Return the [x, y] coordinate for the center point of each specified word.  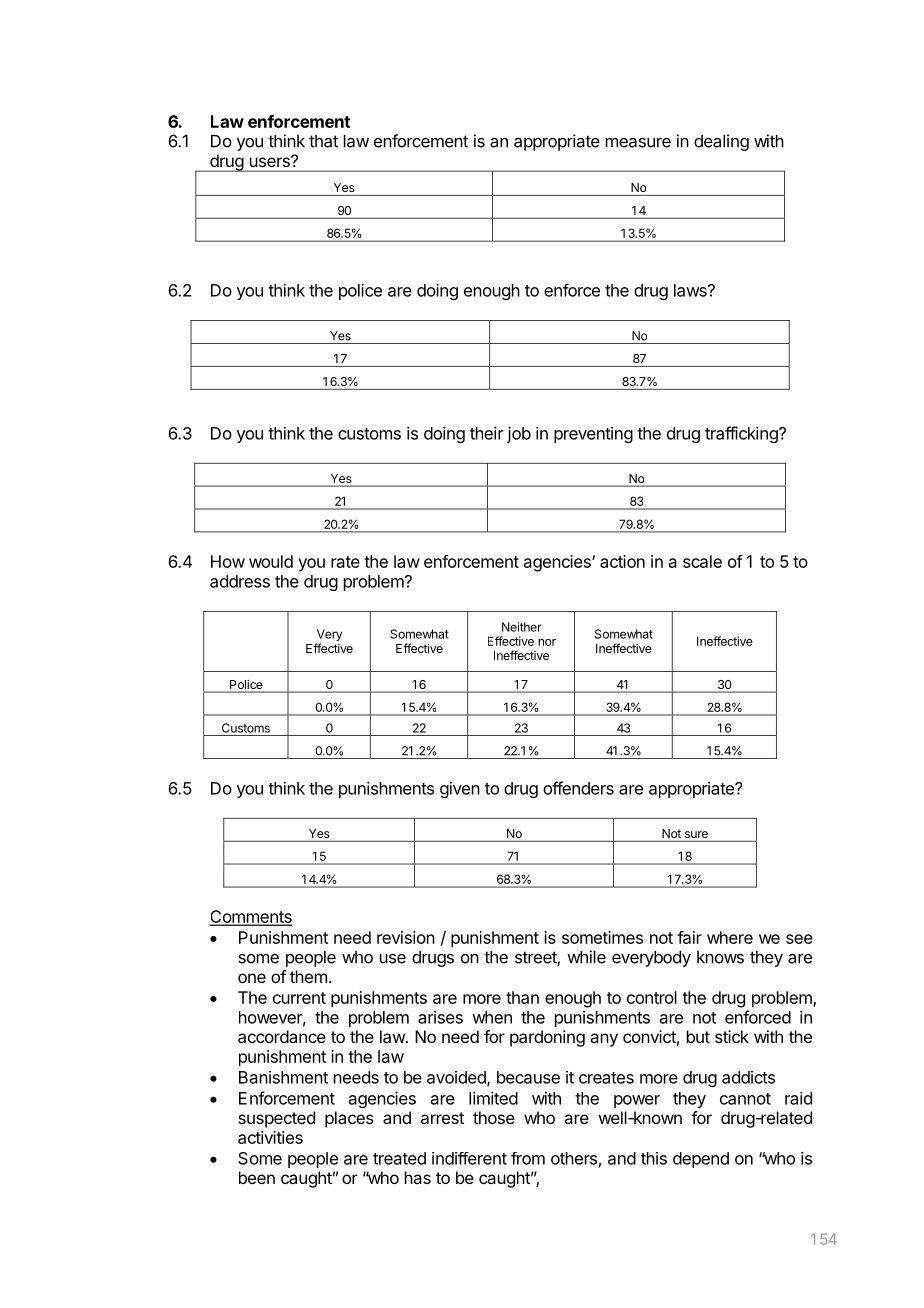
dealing [721, 142]
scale [702, 561]
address [240, 581]
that [323, 141]
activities [270, 1137]
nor [547, 642]
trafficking [742, 434]
